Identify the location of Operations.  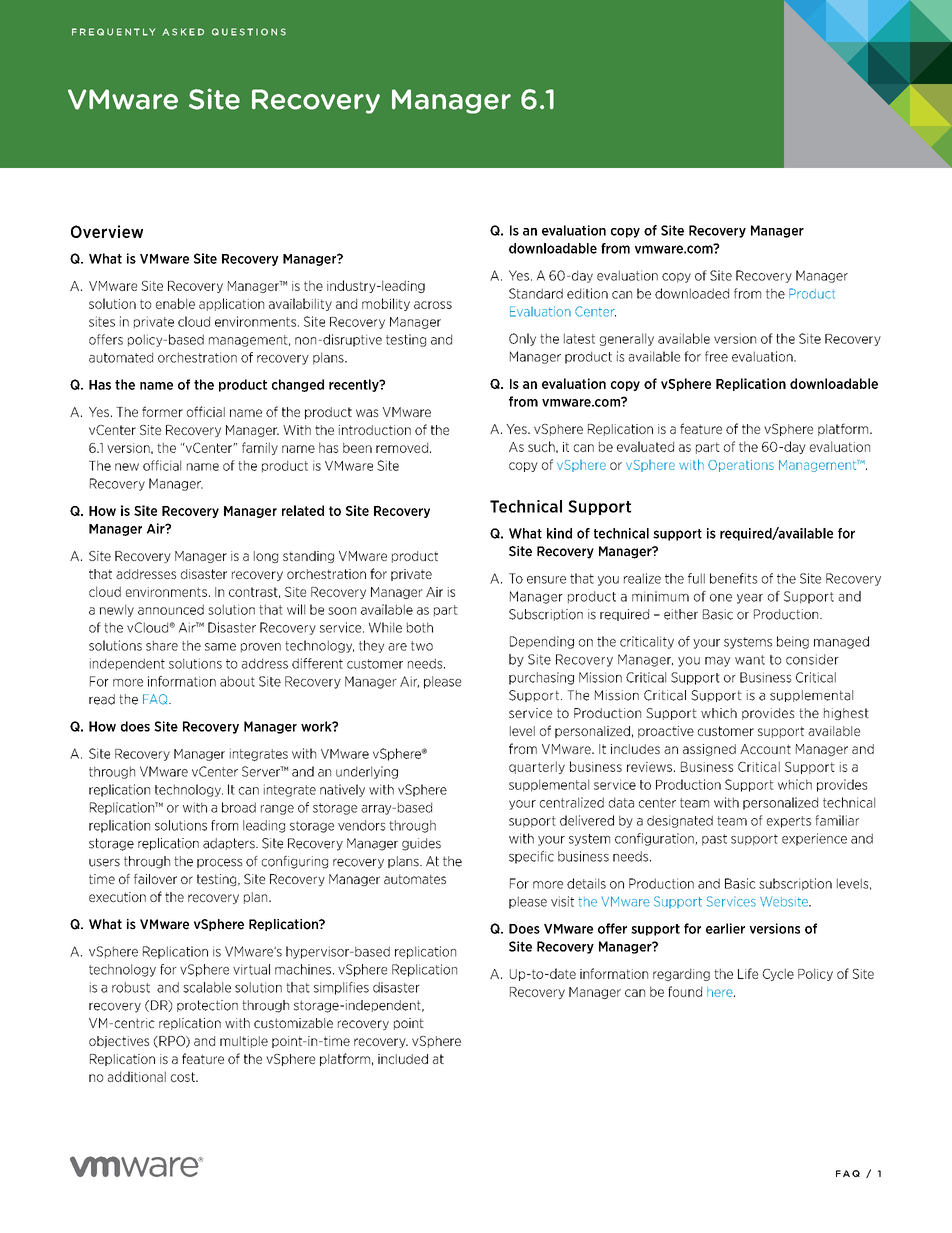
(741, 466).
